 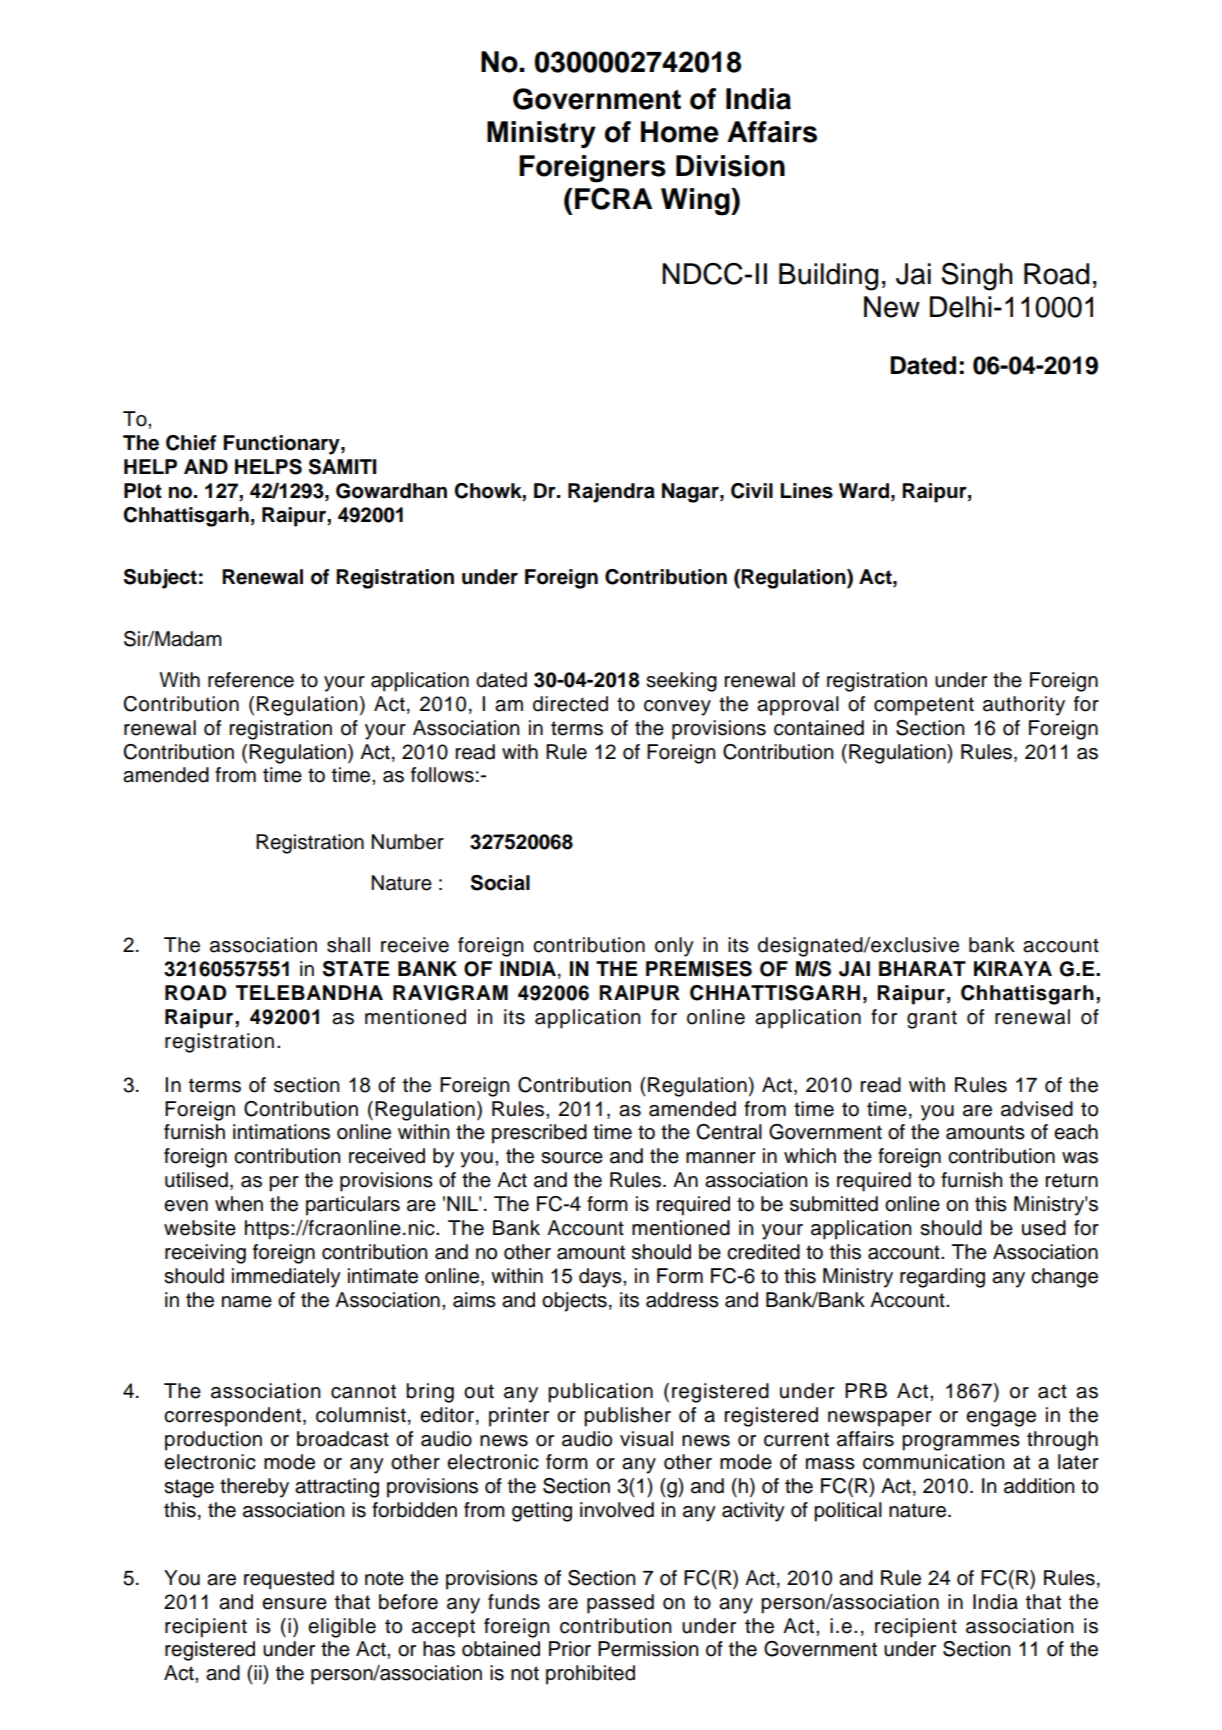 I want to click on only, so click(x=674, y=947).
